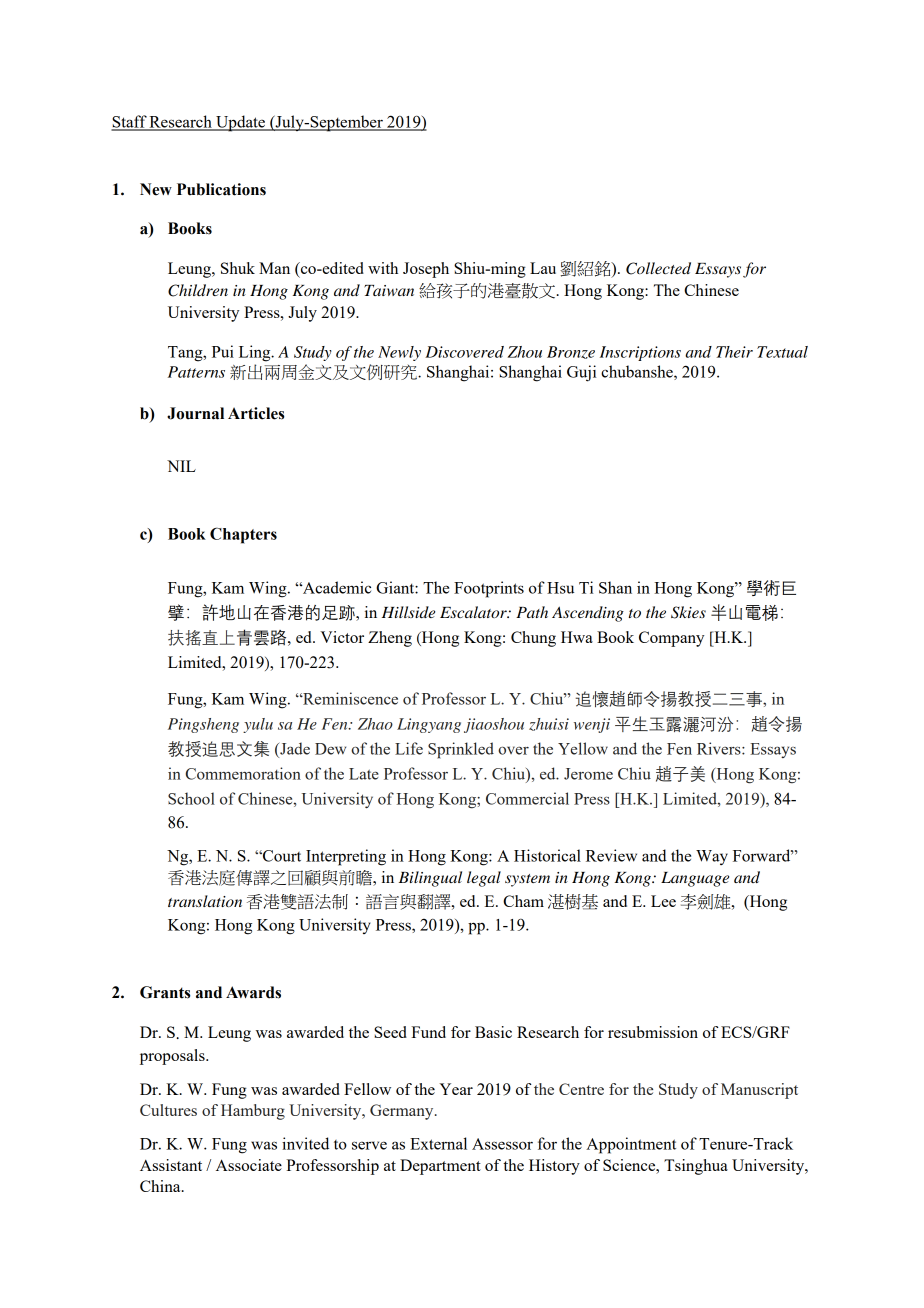 This screenshot has width=924, height=1308. Describe the element at coordinates (390, 639) in the screenshot. I see `Zheng` at that location.
